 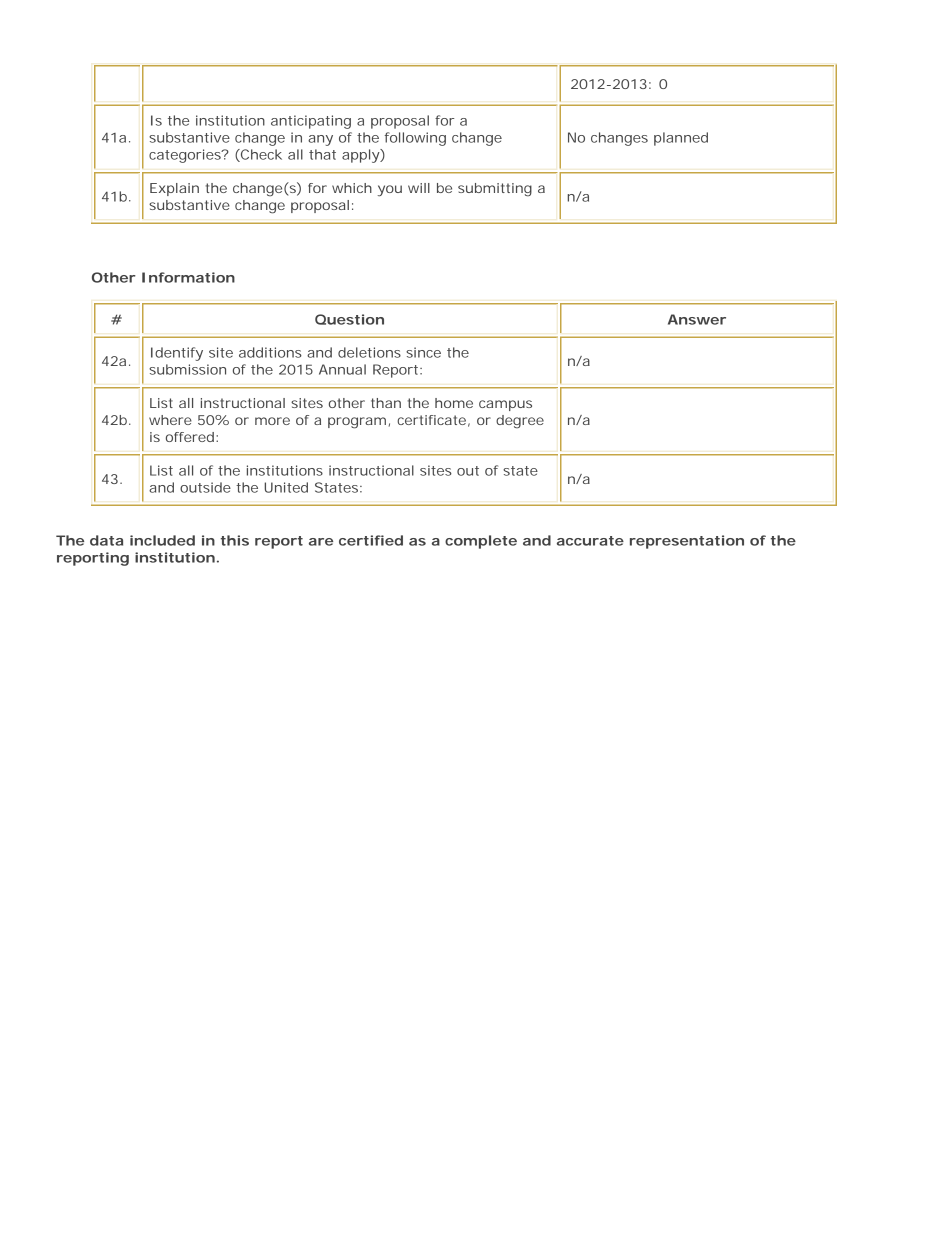 What do you see at coordinates (188, 277) in the page?
I see `Information` at bounding box center [188, 277].
